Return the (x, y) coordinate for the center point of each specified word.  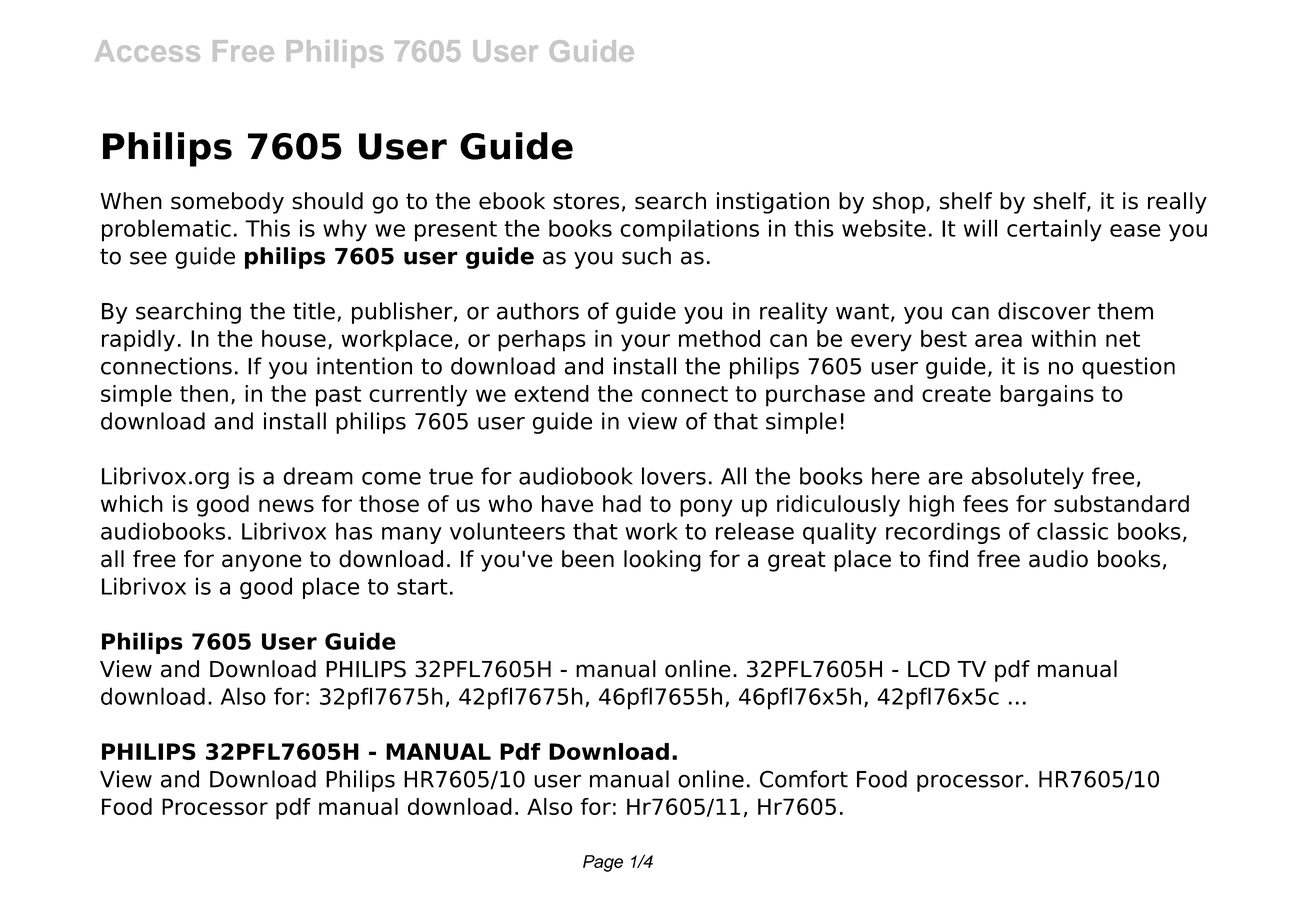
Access (147, 51)
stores (586, 201)
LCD (929, 669)
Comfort (804, 779)
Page (603, 863)
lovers (674, 476)
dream (318, 476)
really (1177, 203)
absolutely (1027, 478)
